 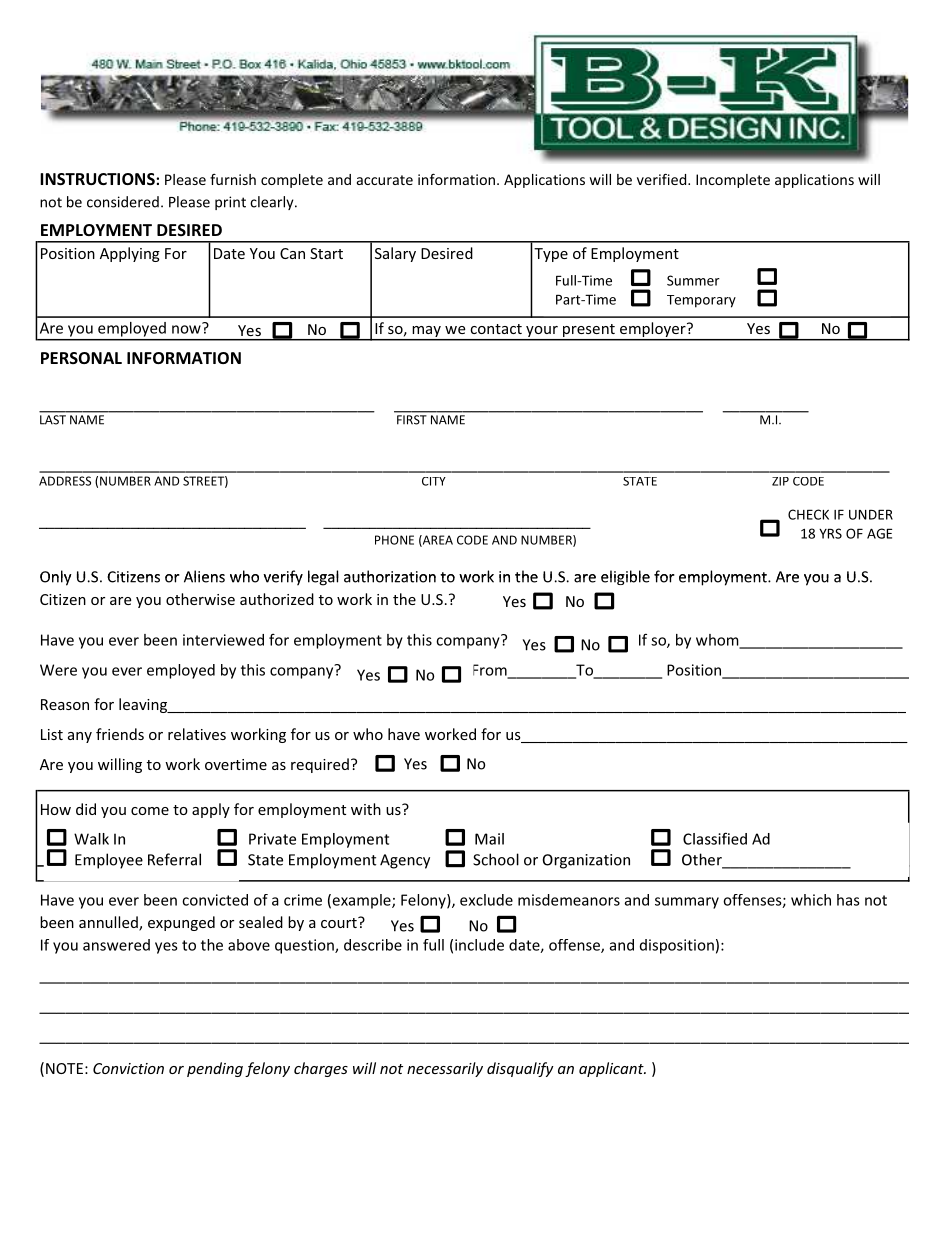 What do you see at coordinates (496, 859) in the page?
I see `School` at bounding box center [496, 859].
